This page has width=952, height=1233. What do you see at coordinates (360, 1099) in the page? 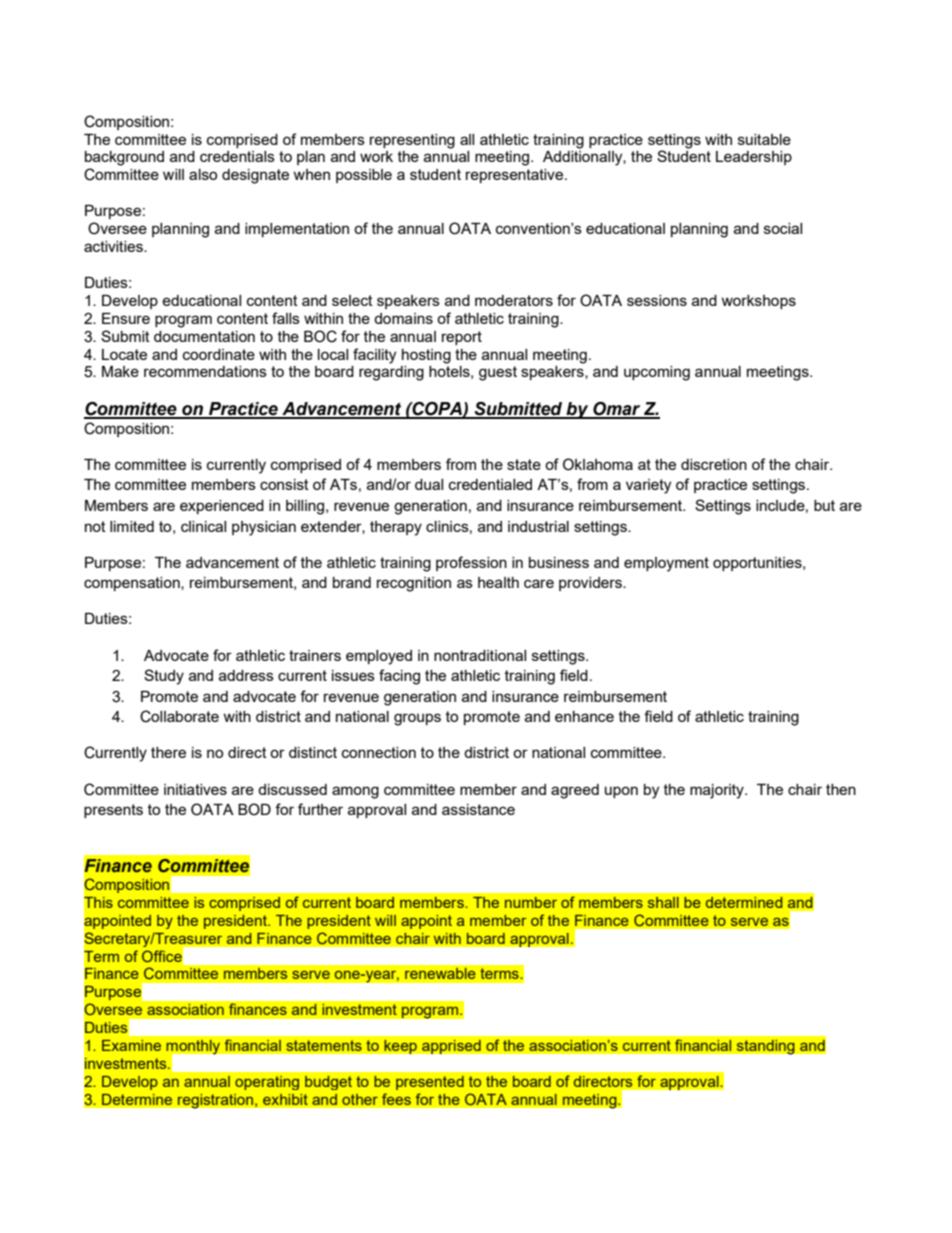
I see `other` at bounding box center [360, 1099].
